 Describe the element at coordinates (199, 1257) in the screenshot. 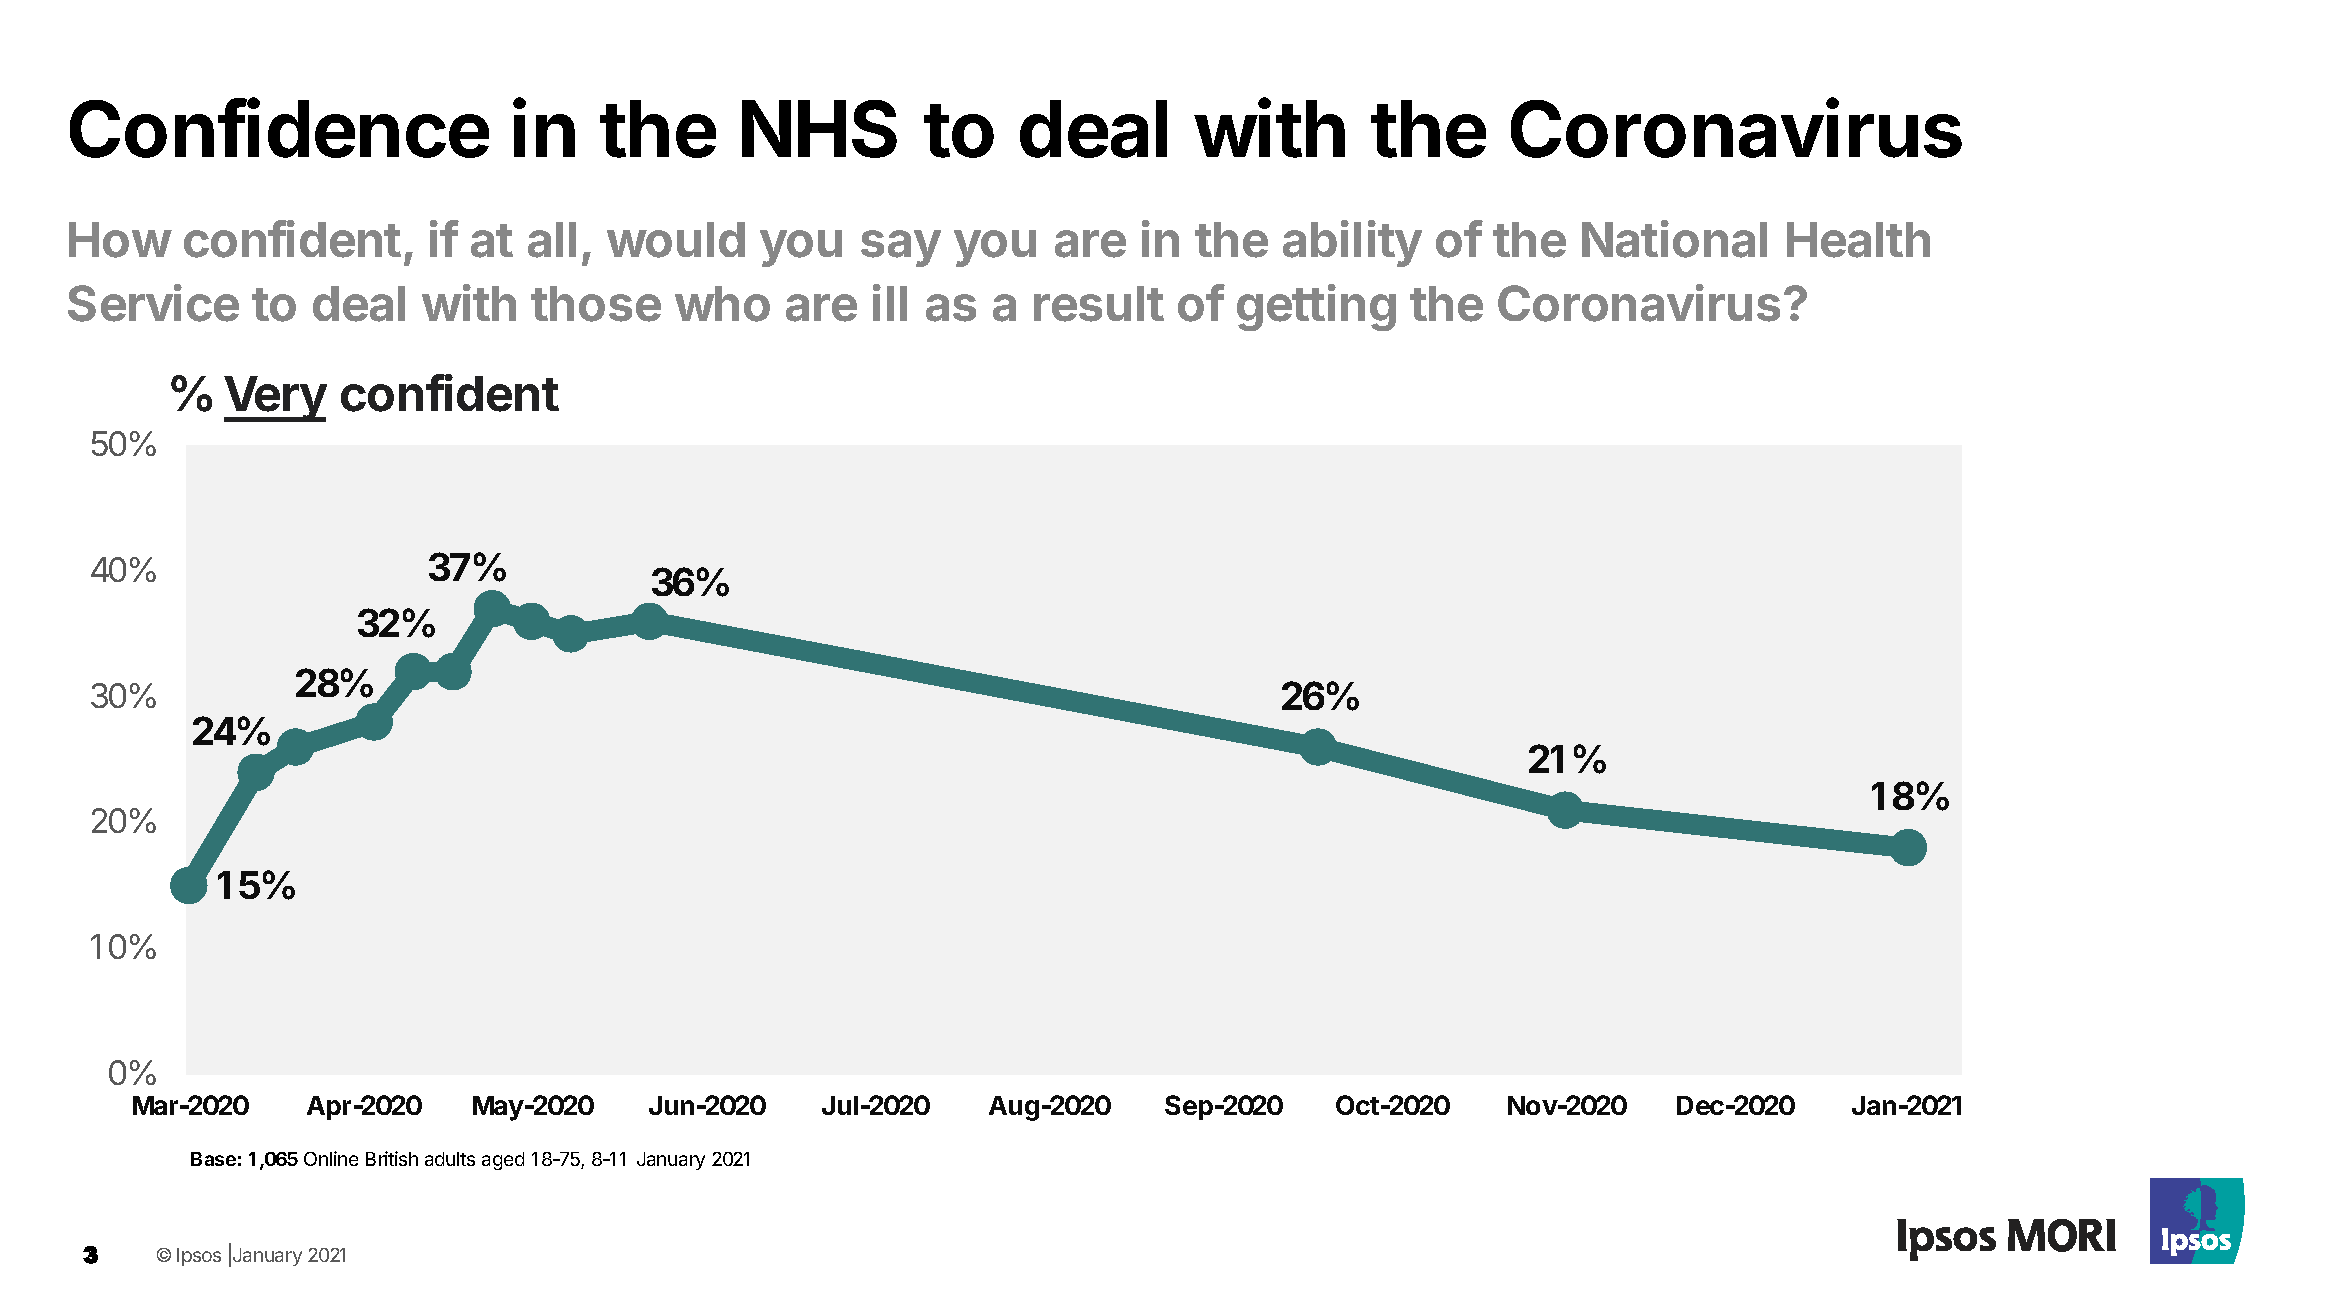

I see `Ipsos` at that location.
